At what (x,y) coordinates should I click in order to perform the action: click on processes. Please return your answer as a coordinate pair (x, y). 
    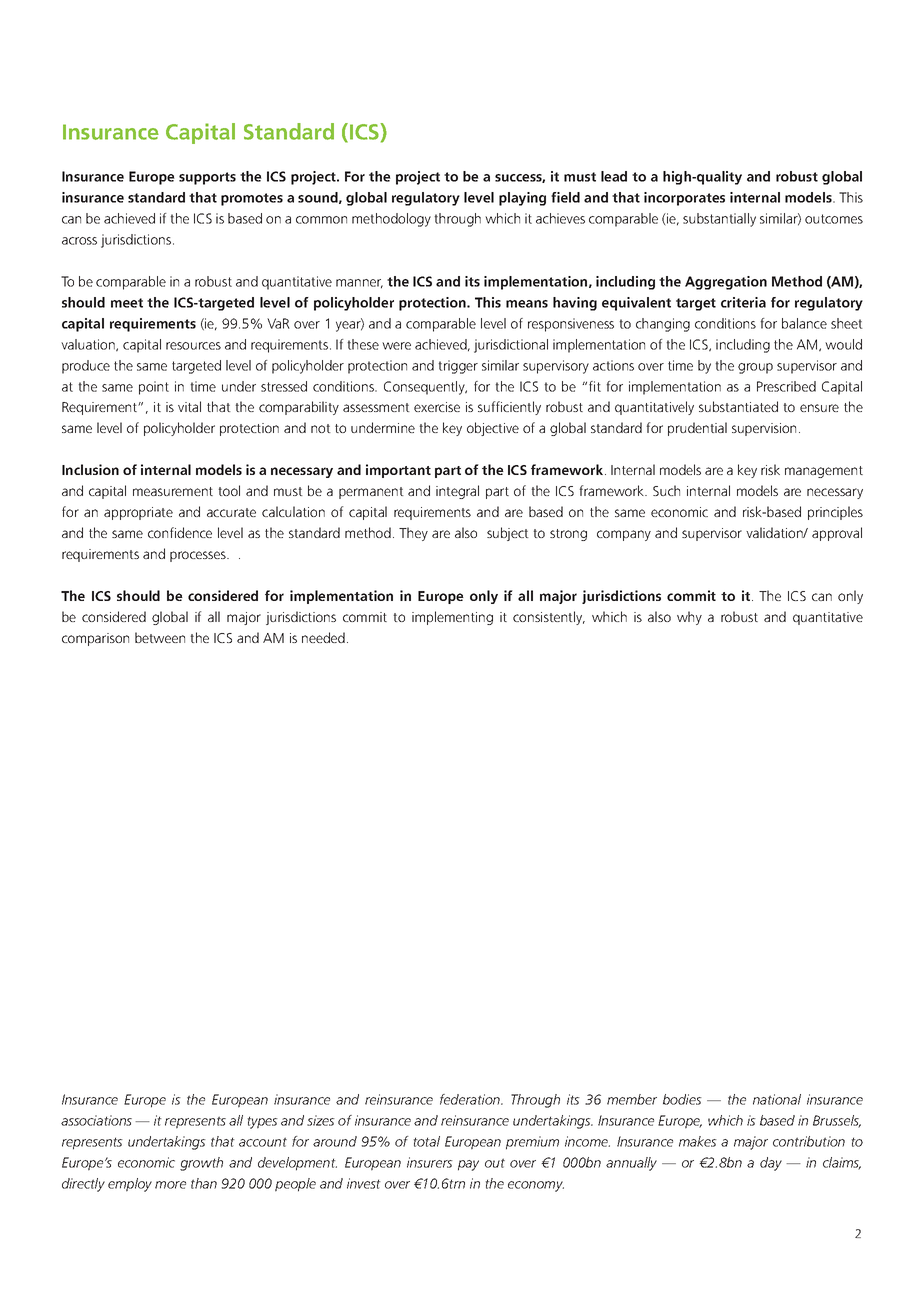
    Looking at the image, I should click on (199, 556).
